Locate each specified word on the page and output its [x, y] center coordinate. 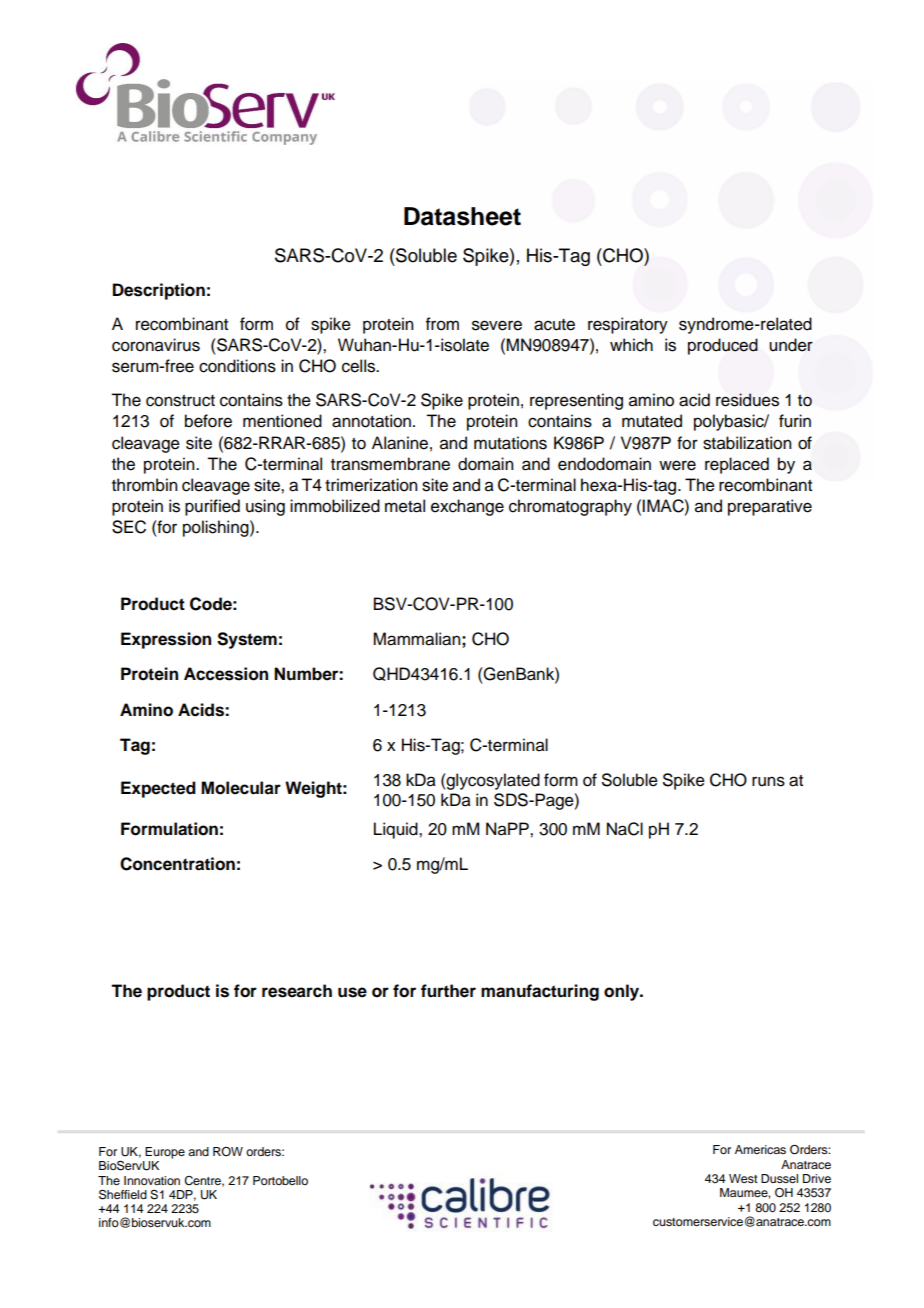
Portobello [280, 1180]
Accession [226, 674]
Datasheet [462, 216]
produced [723, 346]
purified [212, 507]
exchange [467, 507]
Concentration [177, 864]
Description [159, 291]
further [448, 991]
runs [768, 781]
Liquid [397, 830]
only [623, 992]
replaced [737, 465]
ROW [228, 1151]
